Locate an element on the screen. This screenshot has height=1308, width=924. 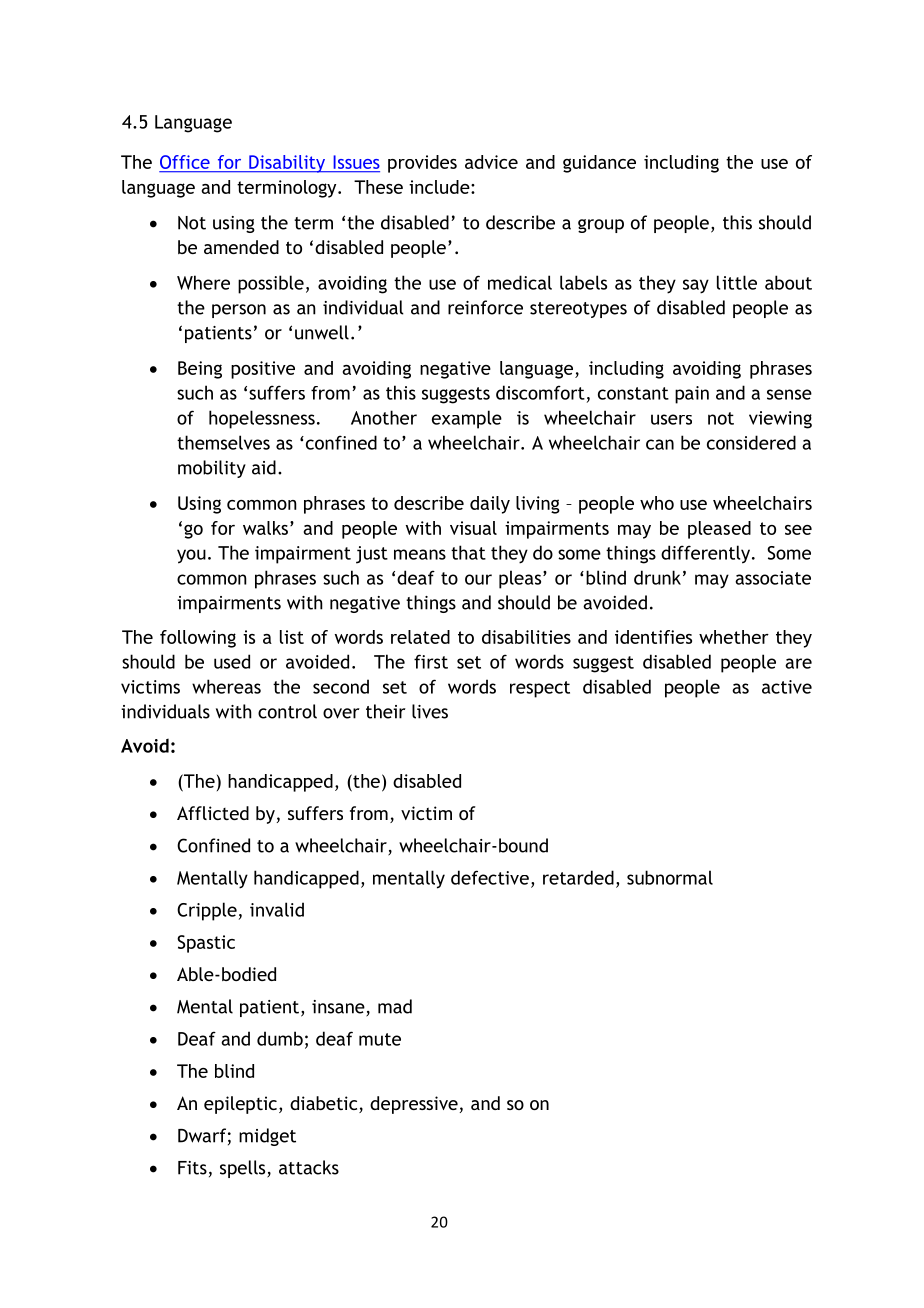
depressive is located at coordinates (414, 1105).
